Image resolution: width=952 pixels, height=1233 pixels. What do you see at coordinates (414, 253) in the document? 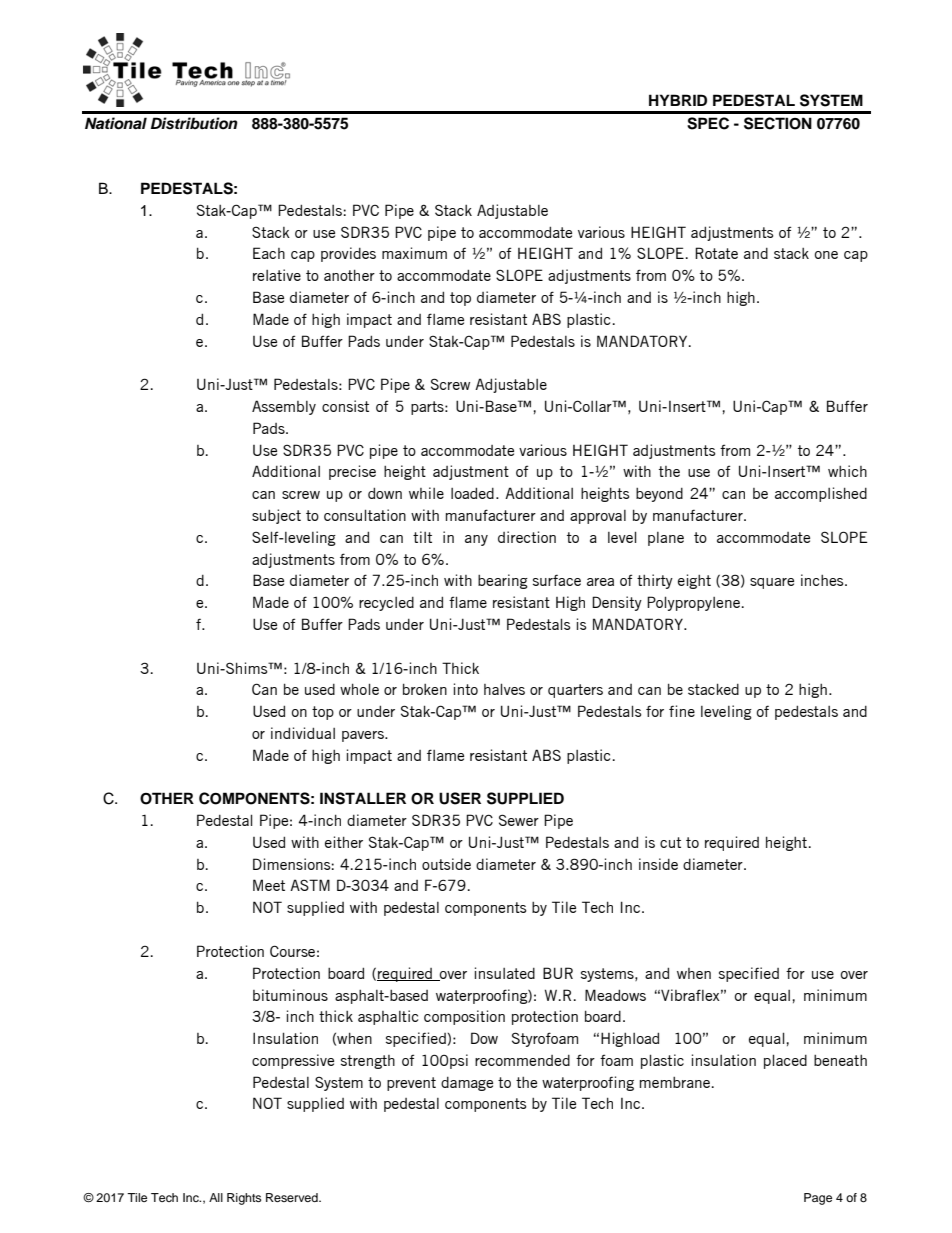
I see `maximum` at bounding box center [414, 253].
